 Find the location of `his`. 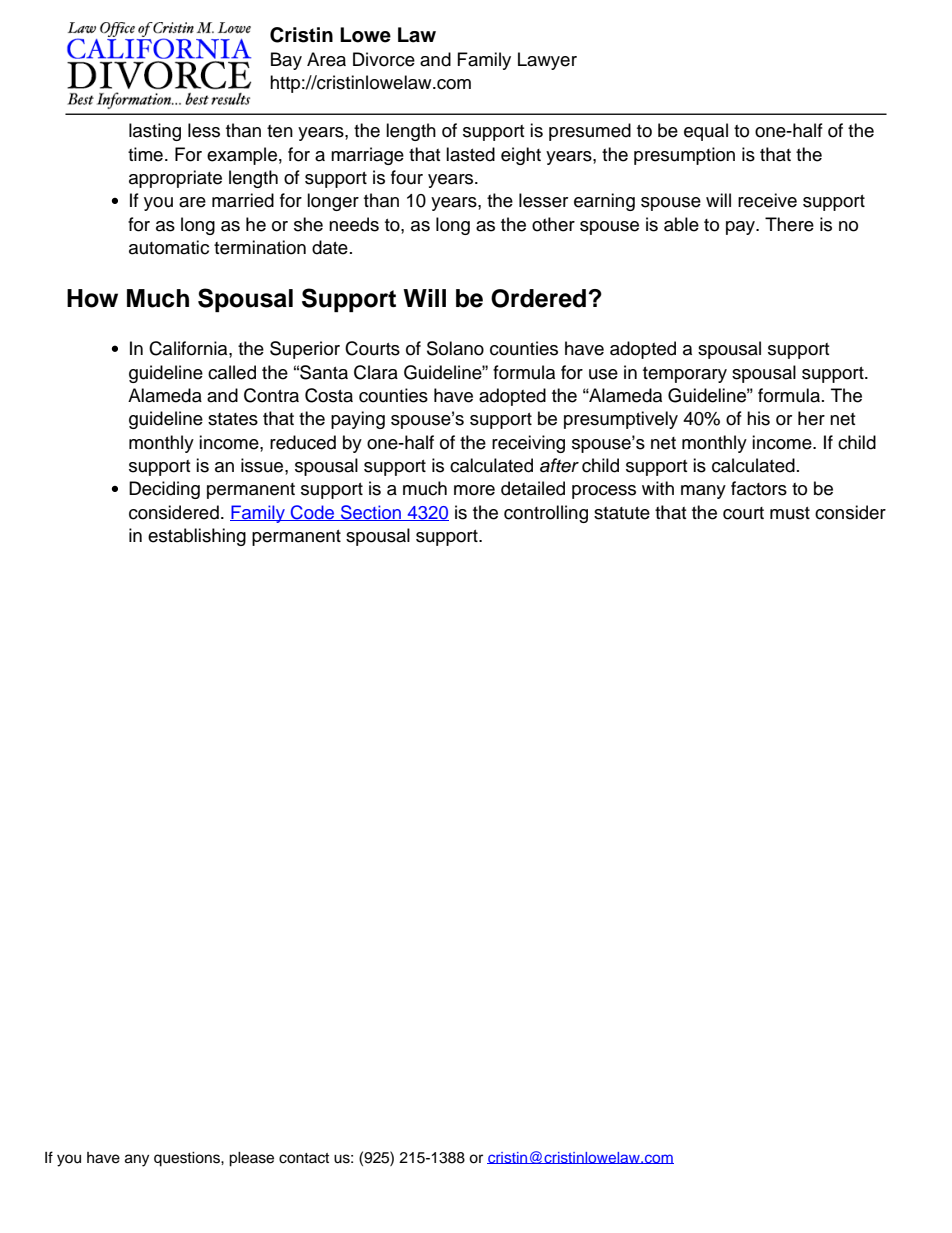

his is located at coordinates (758, 418).
